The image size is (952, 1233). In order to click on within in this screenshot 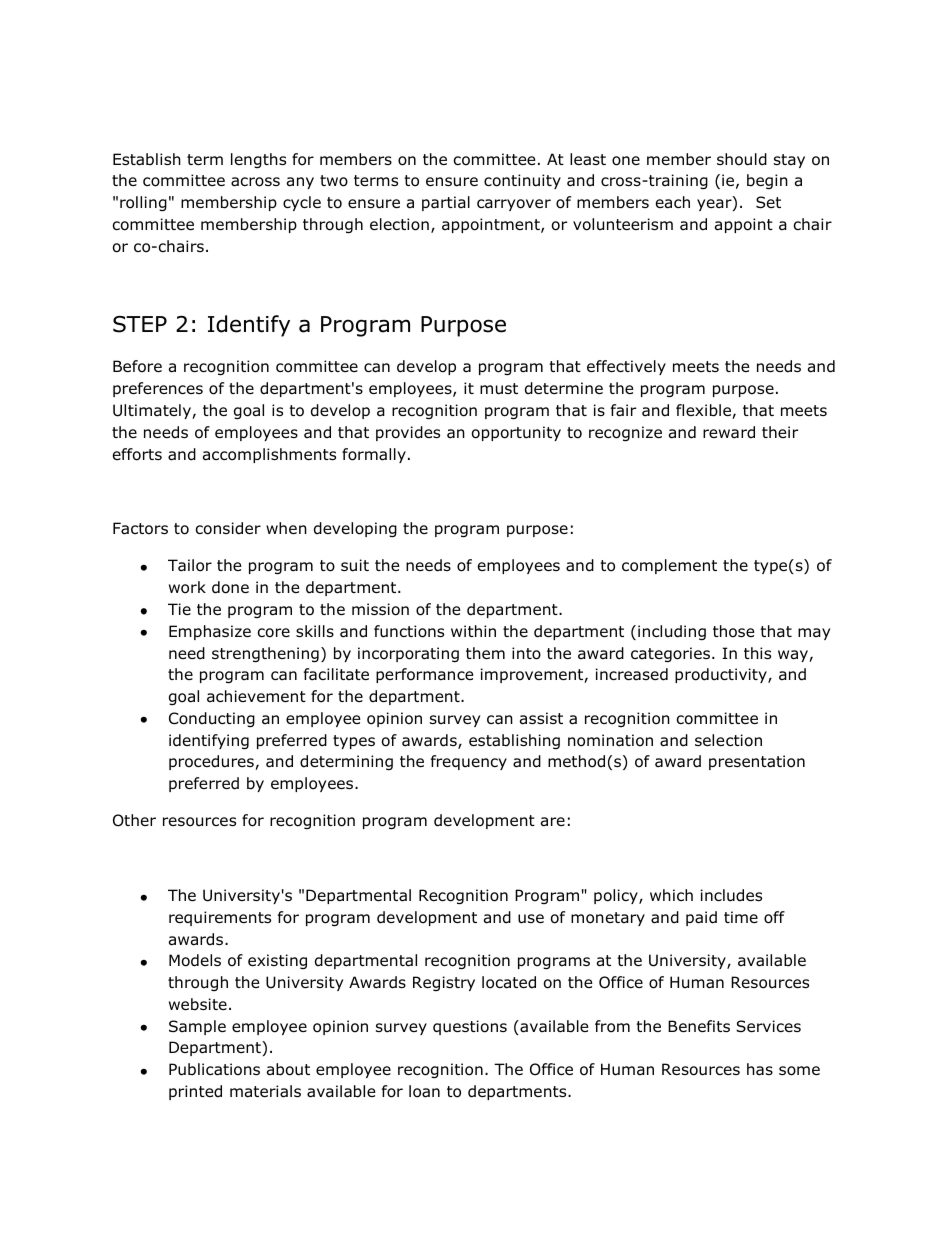, I will do `click(473, 631)`.
